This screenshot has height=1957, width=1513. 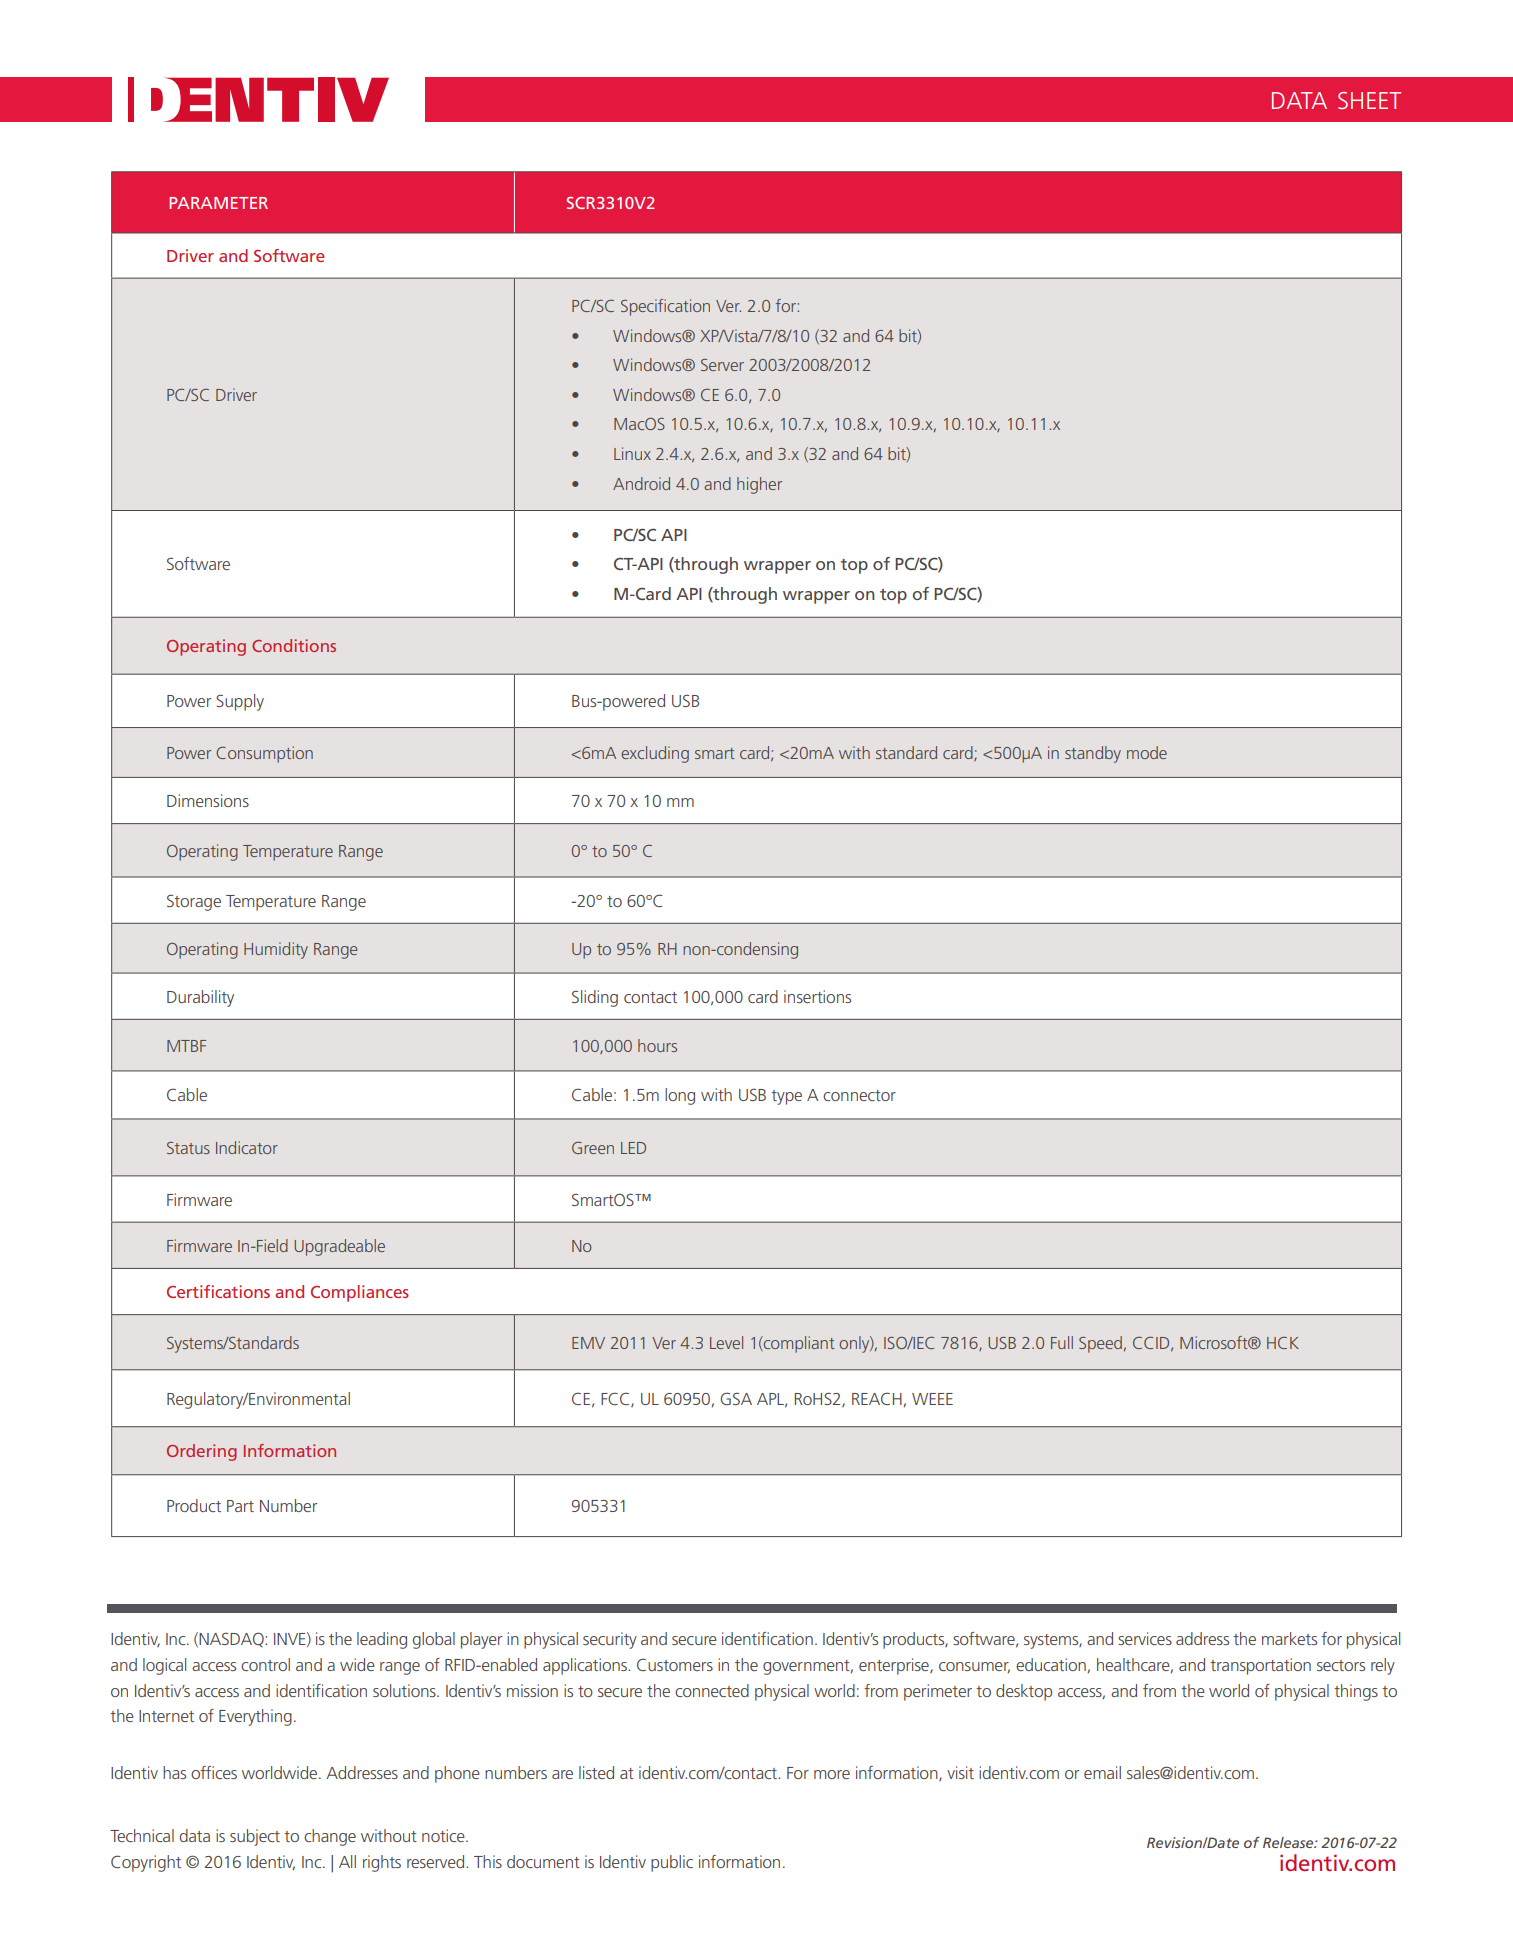 What do you see at coordinates (1100, 1344) in the screenshot?
I see `Speed` at bounding box center [1100, 1344].
